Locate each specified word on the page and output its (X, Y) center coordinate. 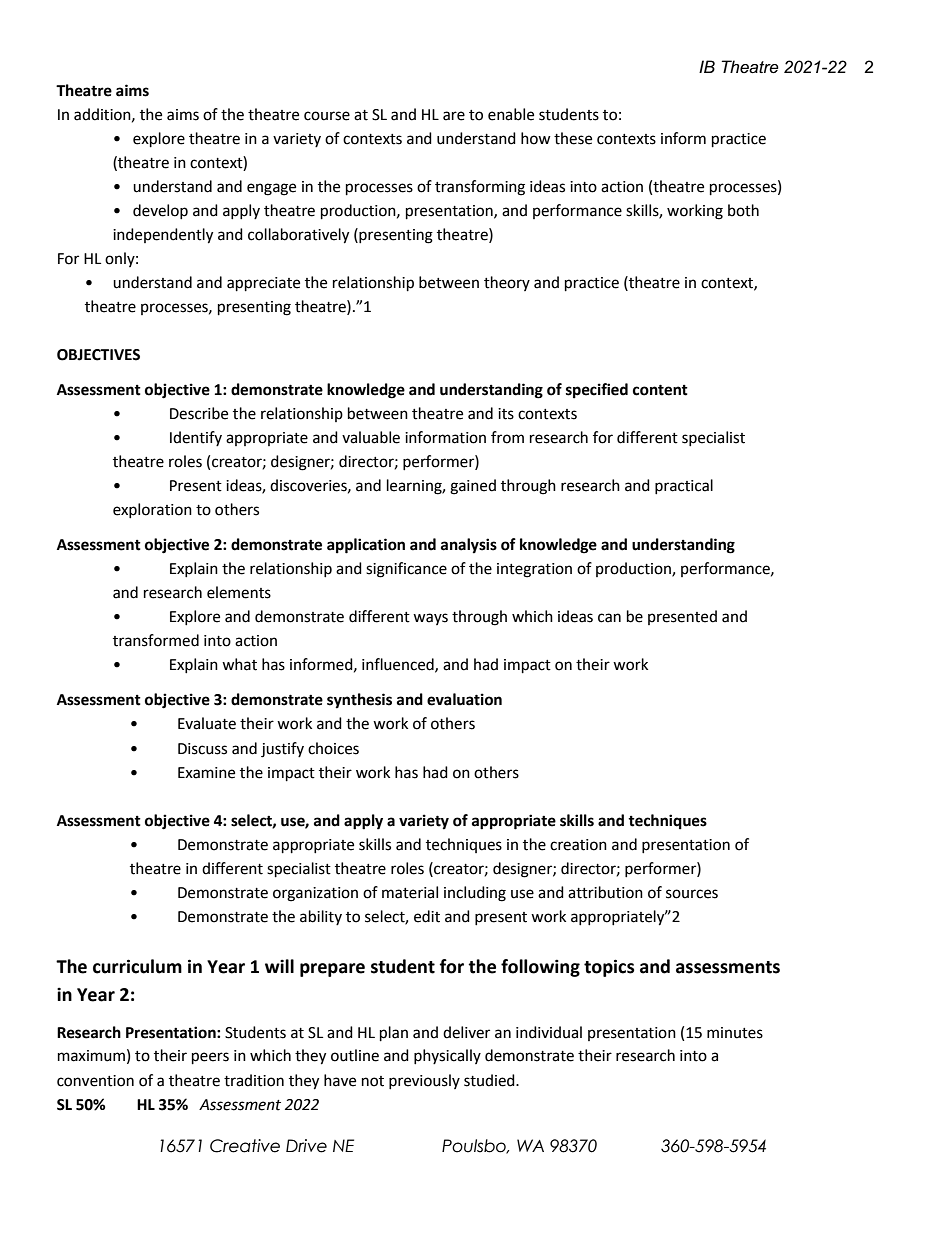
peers (210, 1058)
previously (424, 1081)
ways (430, 619)
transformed (156, 640)
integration (534, 570)
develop (160, 211)
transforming (480, 188)
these (573, 138)
